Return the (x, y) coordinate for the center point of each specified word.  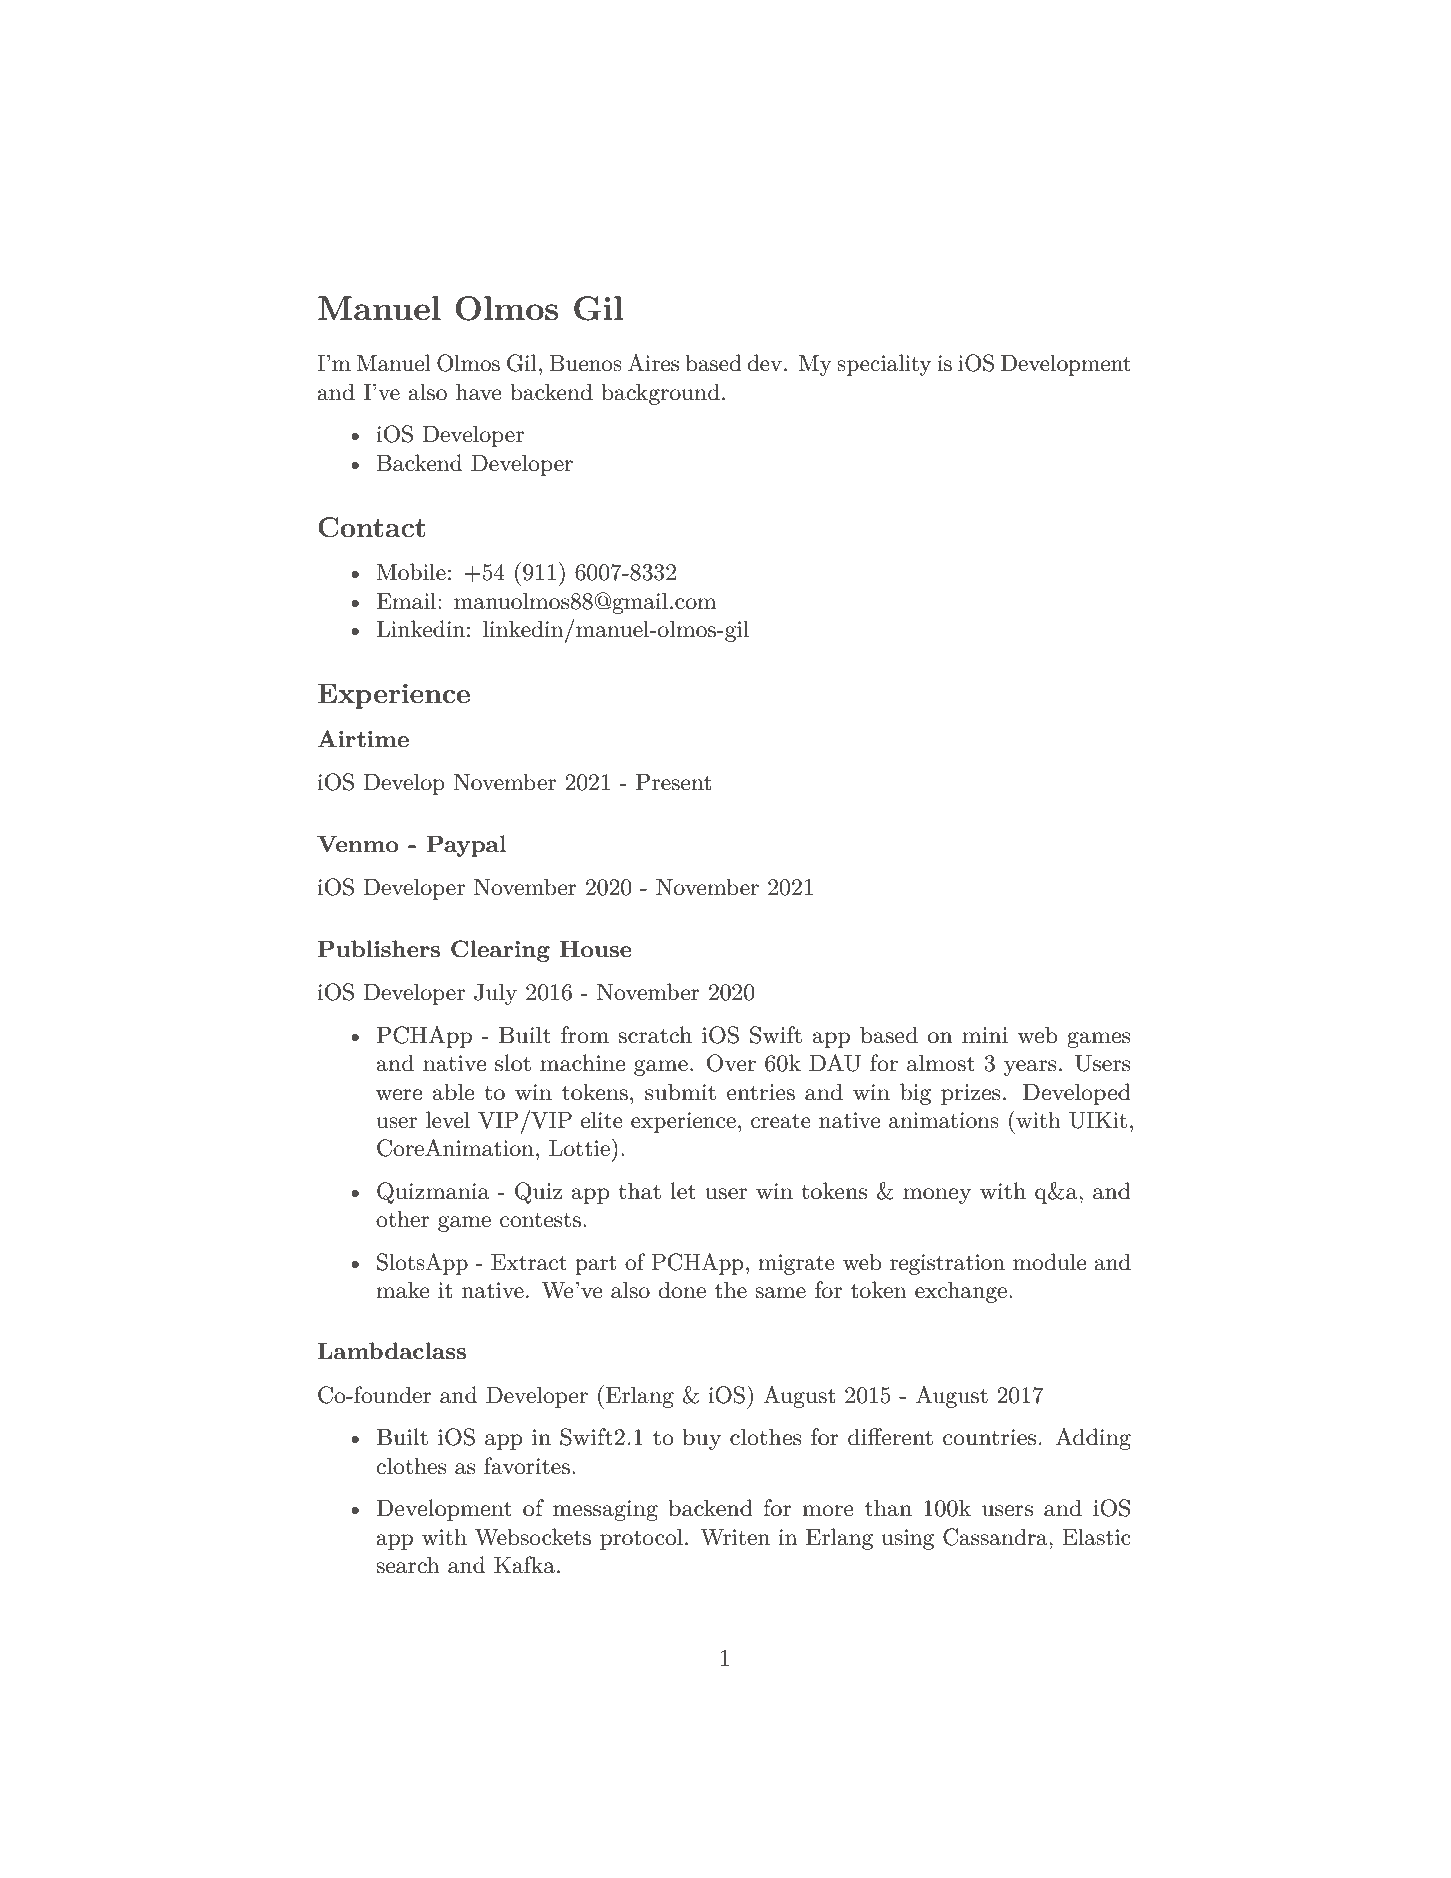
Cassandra (996, 1537)
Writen (735, 1537)
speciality (884, 365)
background (660, 394)
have (479, 392)
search (408, 1565)
